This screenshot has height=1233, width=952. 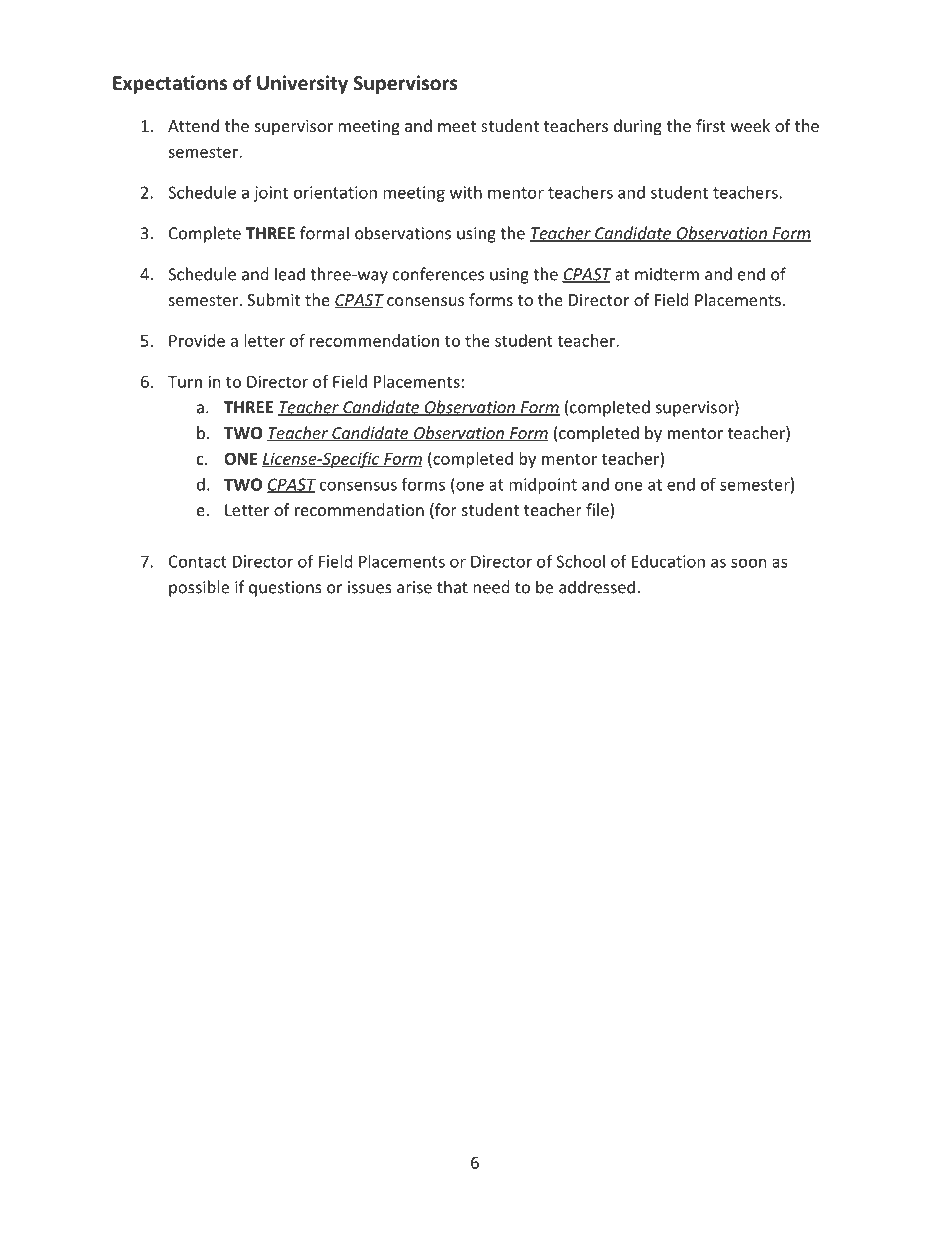 What do you see at coordinates (750, 125) in the screenshot?
I see `week` at bounding box center [750, 125].
